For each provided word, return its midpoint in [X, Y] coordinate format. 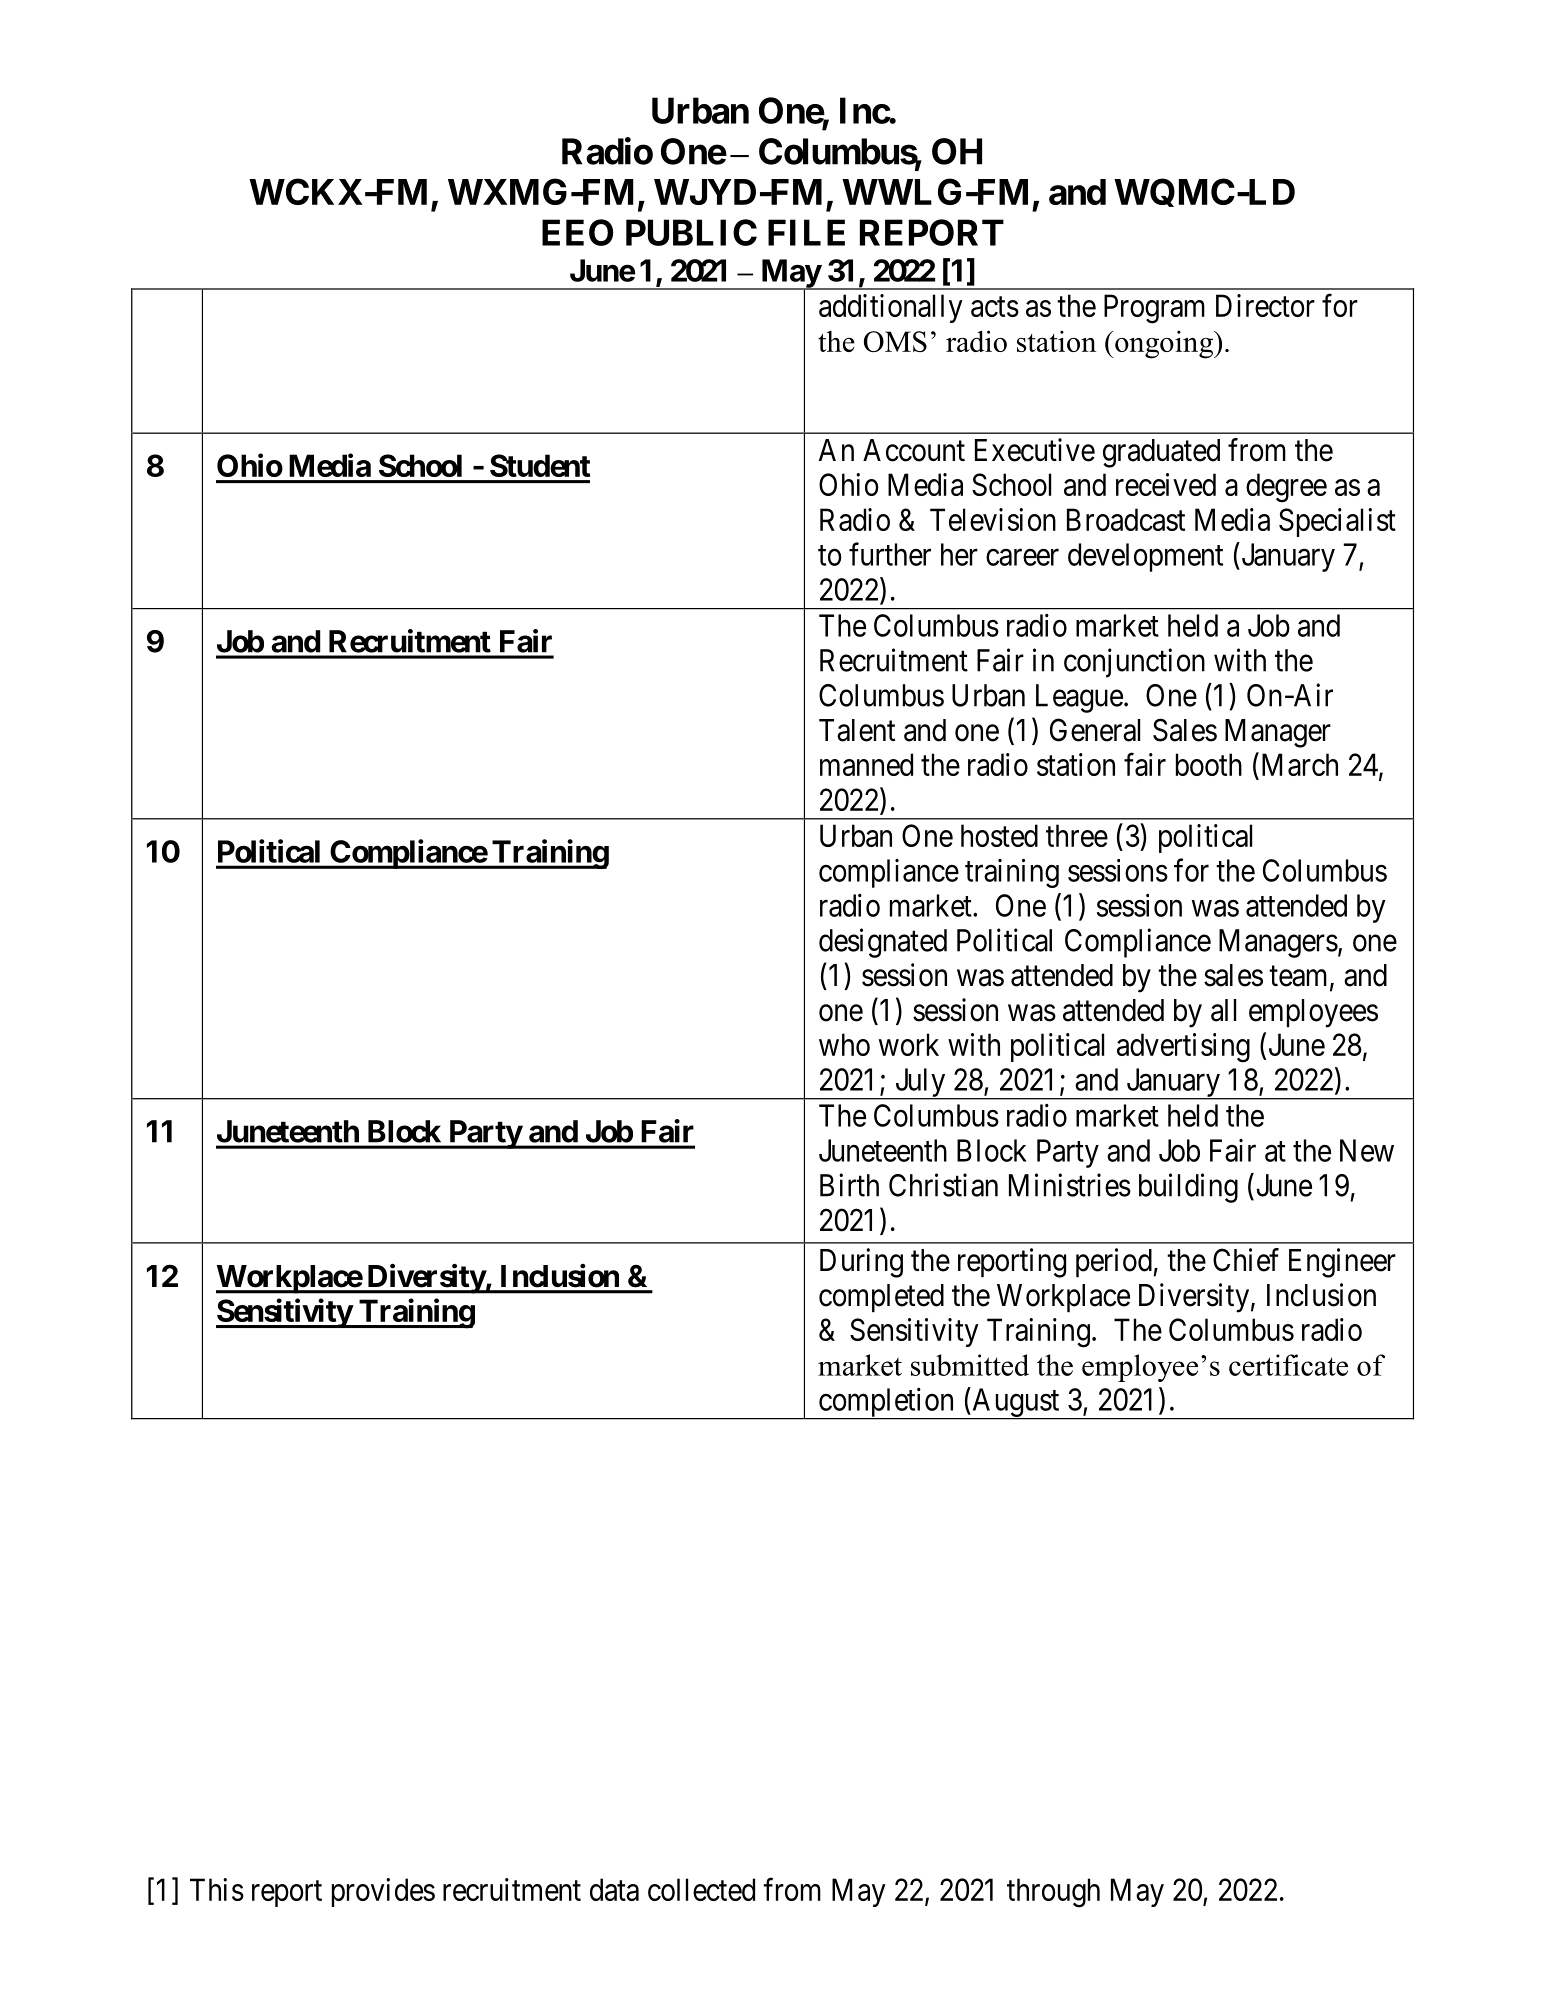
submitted [970, 1365]
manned [866, 764]
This [217, 1889]
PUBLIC [691, 232]
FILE [806, 232]
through [1053, 1893]
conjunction [1134, 663]
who [844, 1044]
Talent [857, 730]
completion [886, 1403]
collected [701, 1889]
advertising [1183, 1048]
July [920, 1084]
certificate [1288, 1365]
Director [1265, 305]
